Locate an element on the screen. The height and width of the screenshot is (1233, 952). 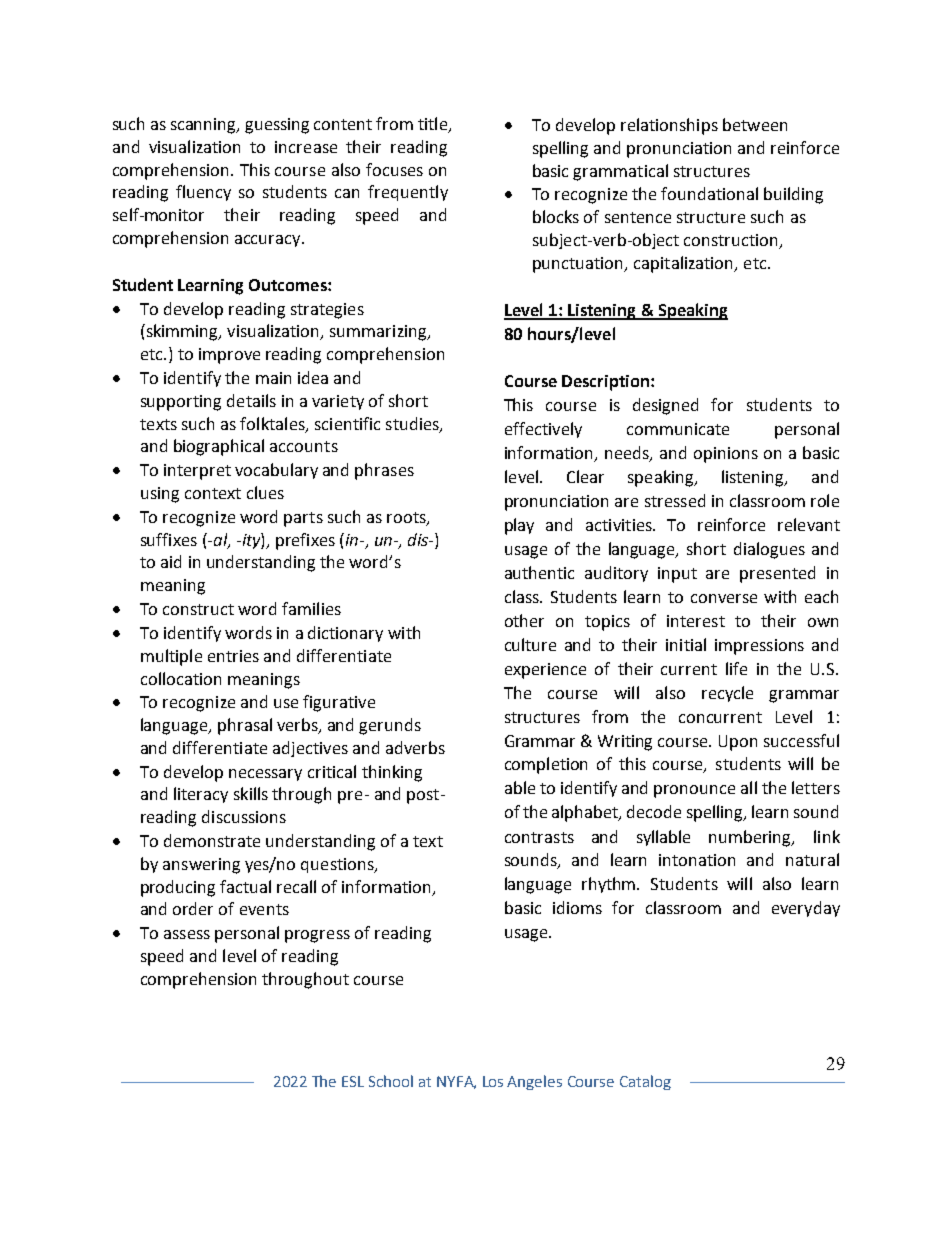
numbering is located at coordinates (751, 838).
